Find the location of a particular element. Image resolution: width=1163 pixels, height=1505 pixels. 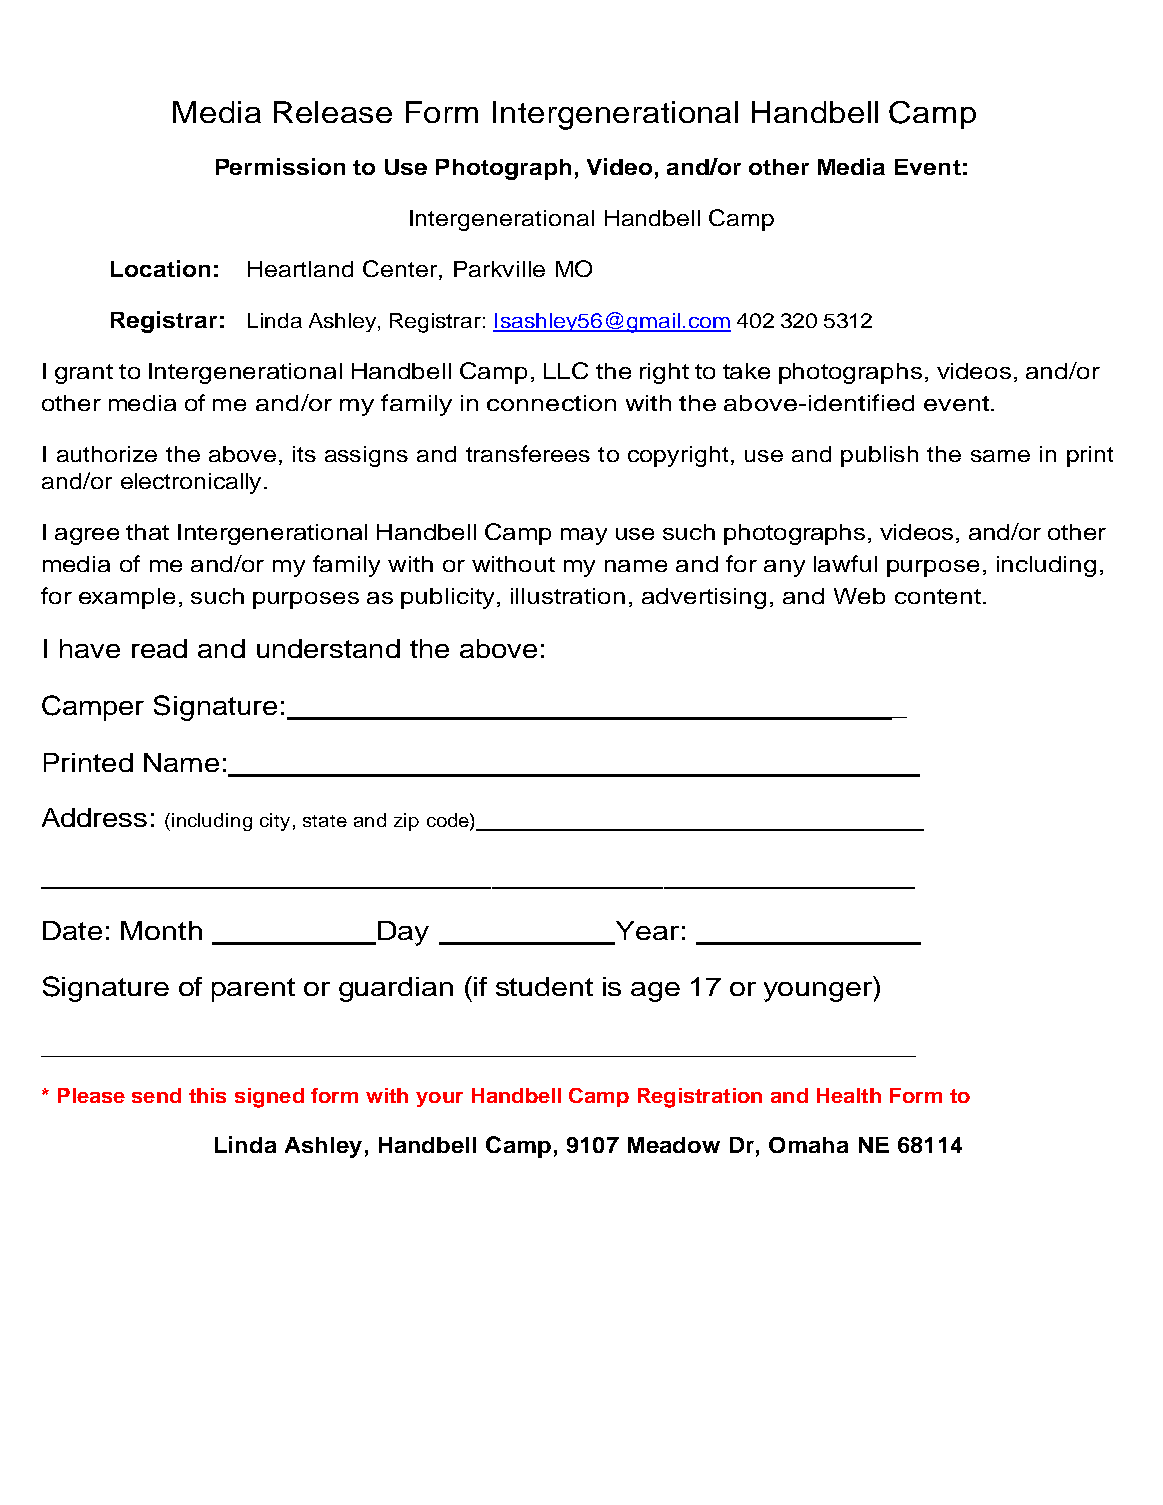

Web is located at coordinates (859, 596).
